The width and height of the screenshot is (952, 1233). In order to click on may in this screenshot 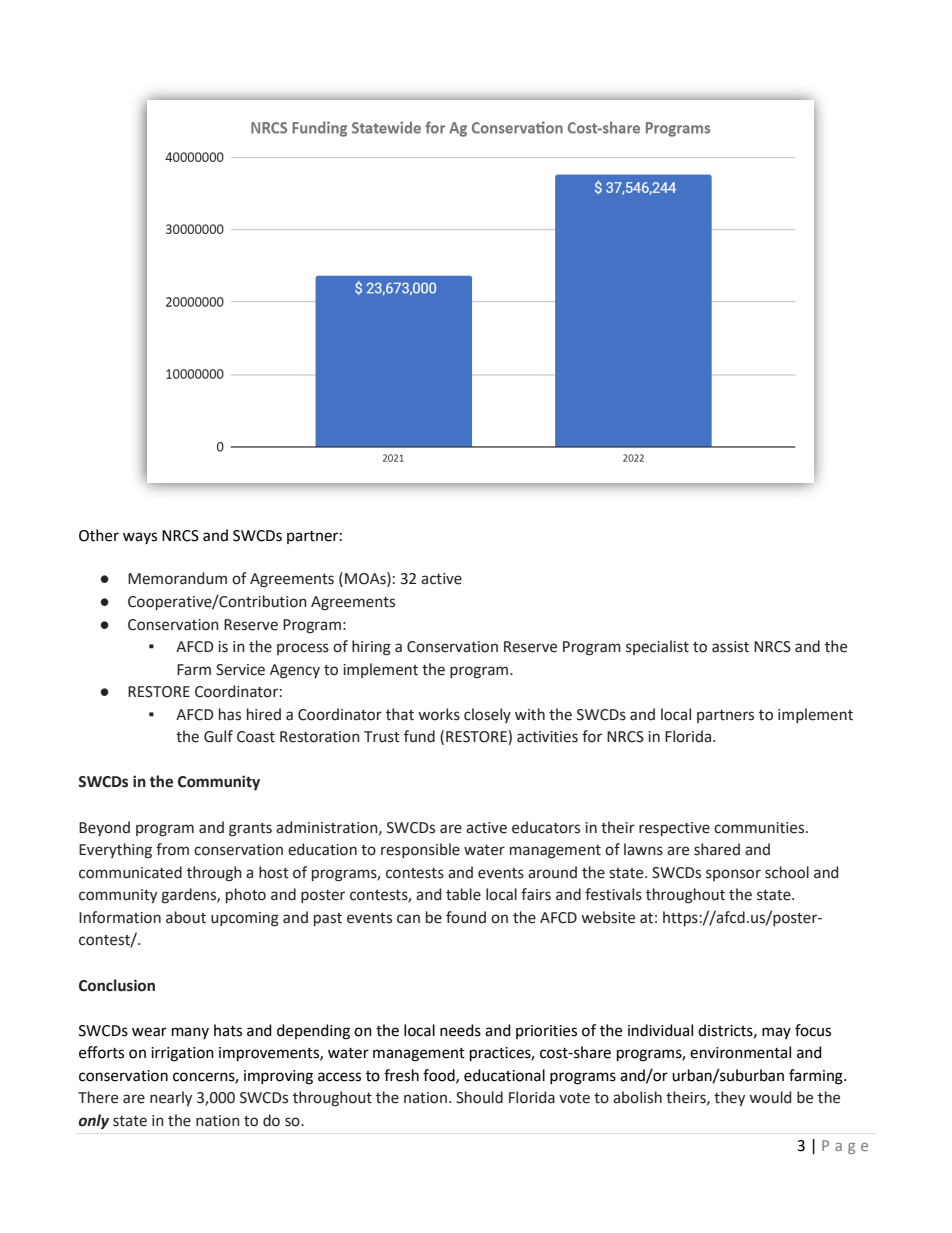, I will do `click(776, 1033)`.
